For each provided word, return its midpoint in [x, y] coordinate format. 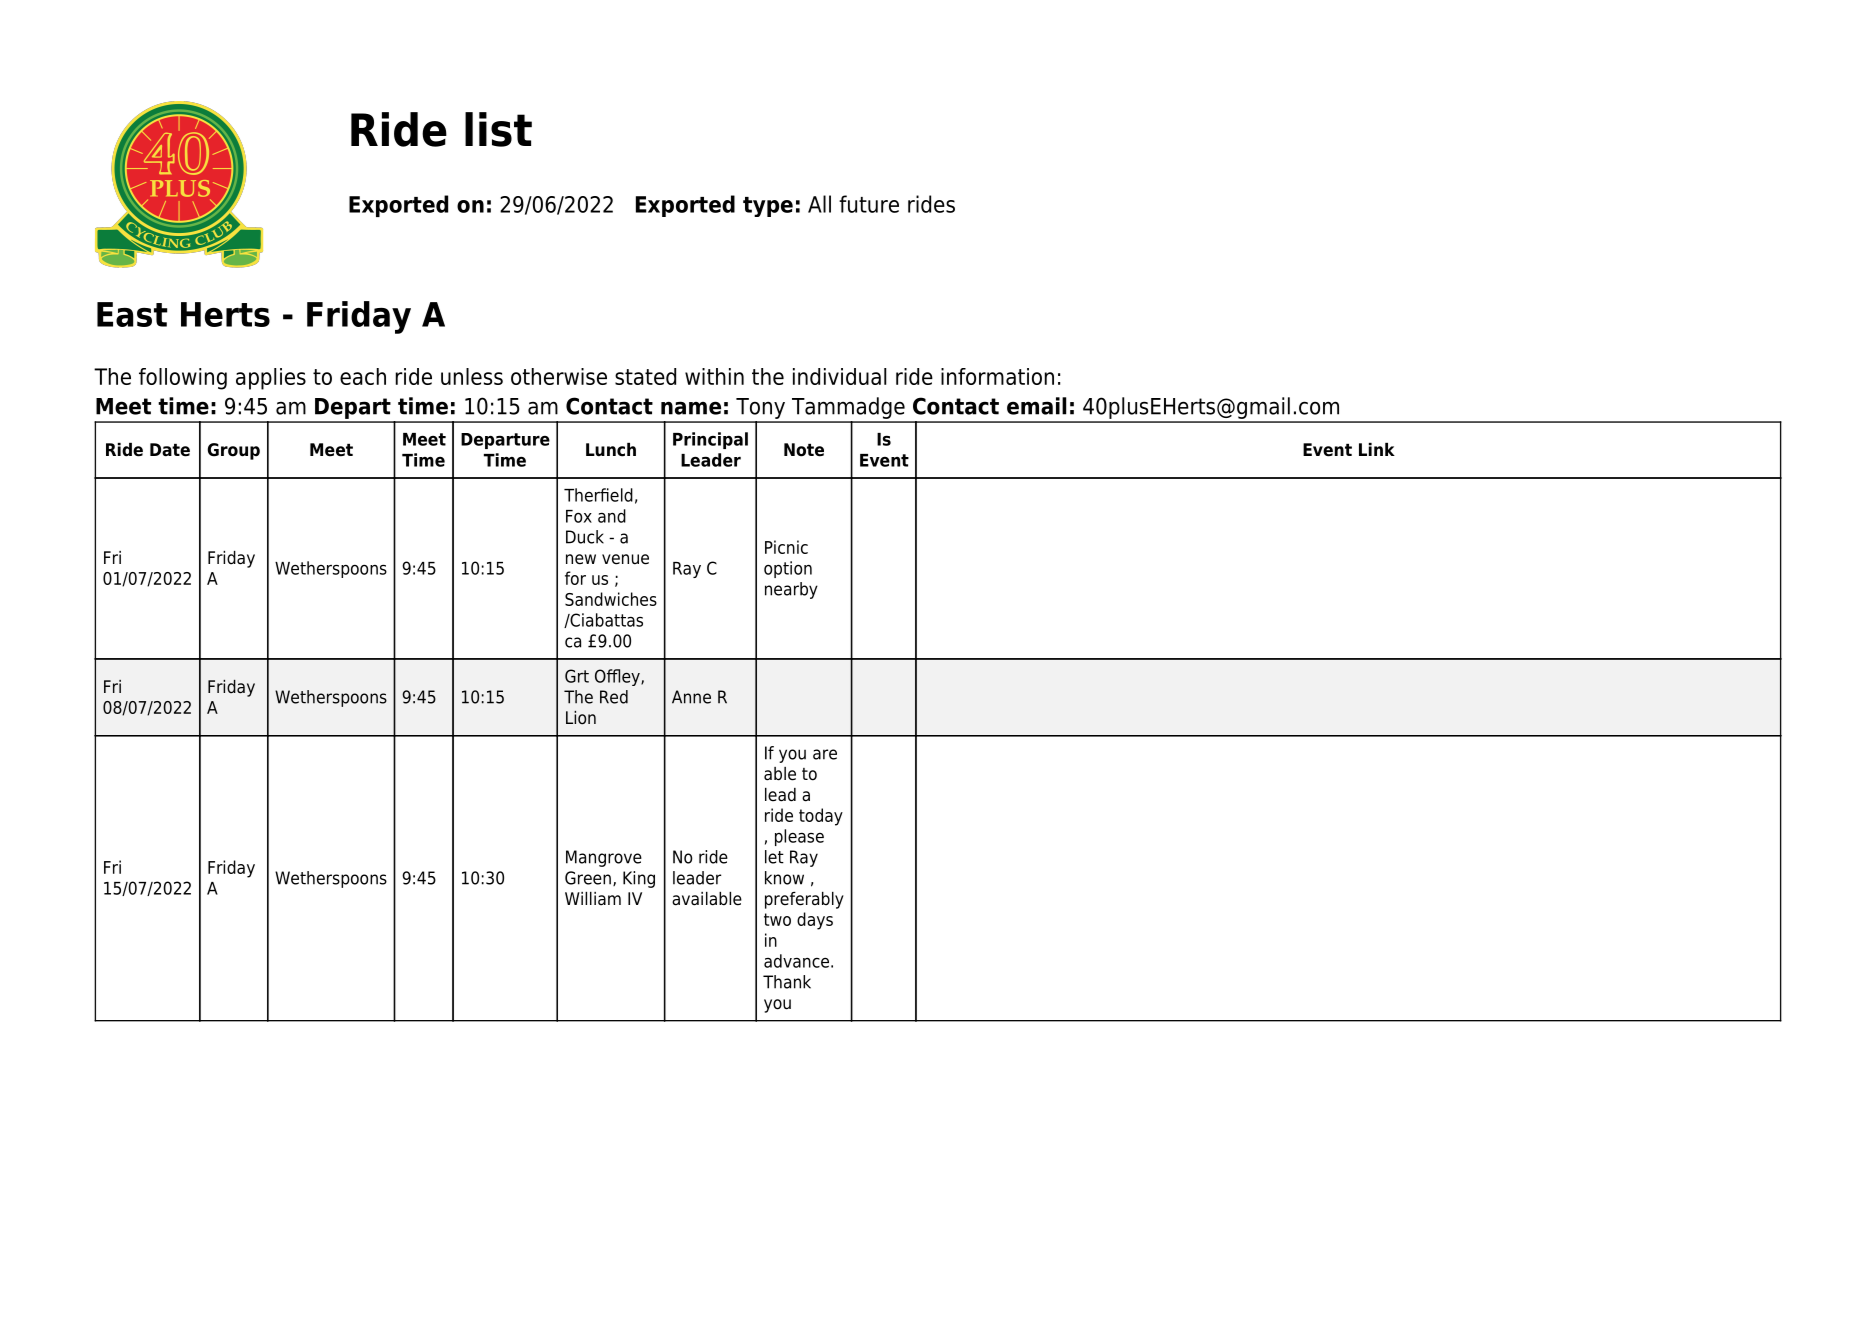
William [593, 899]
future [869, 204]
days [815, 921]
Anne [691, 697]
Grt [577, 676]
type [768, 207]
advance [796, 961]
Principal [710, 440]
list [498, 129]
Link [1377, 449]
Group [233, 451]
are [825, 754]
